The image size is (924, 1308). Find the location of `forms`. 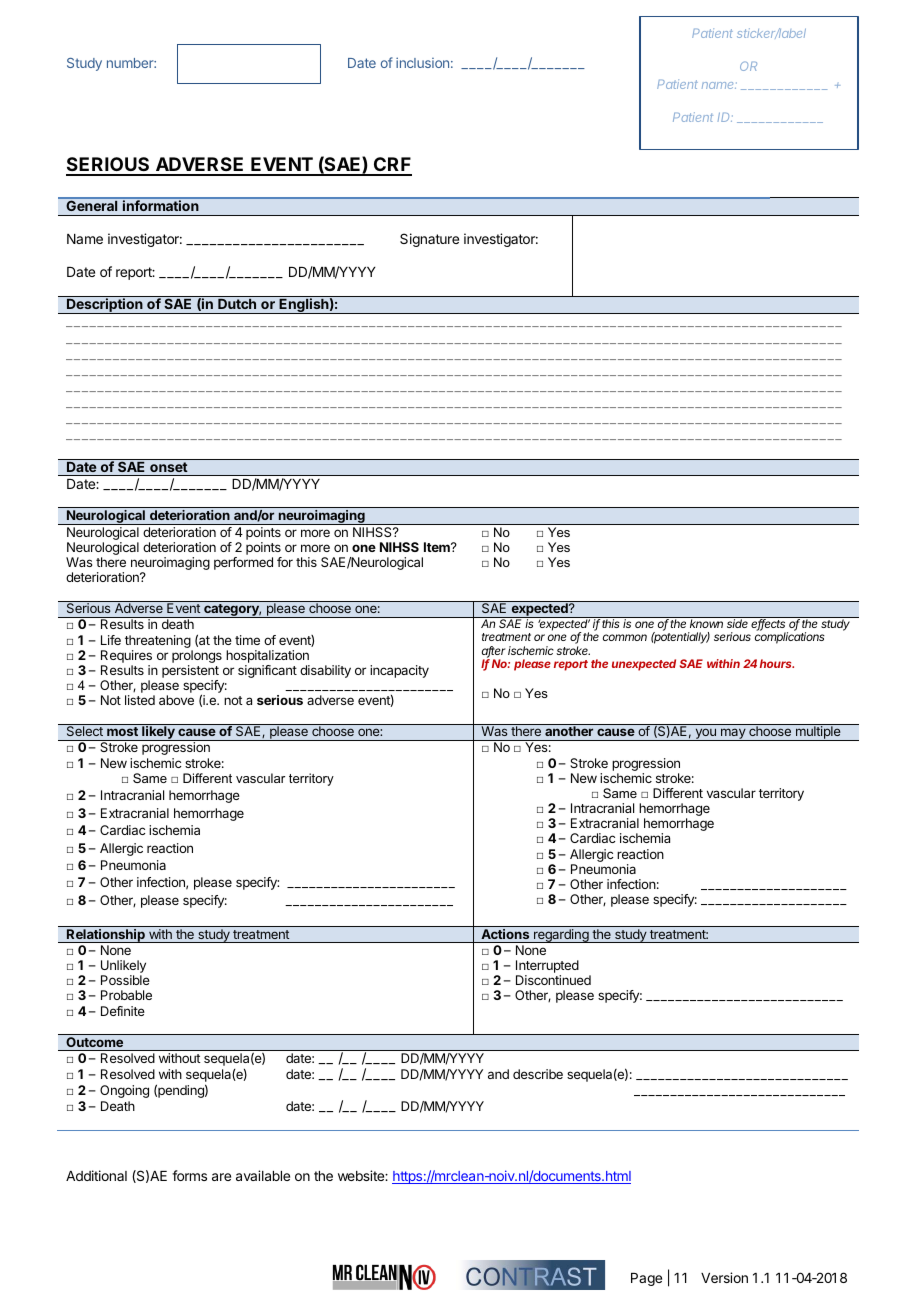

forms is located at coordinates (189, 1175).
